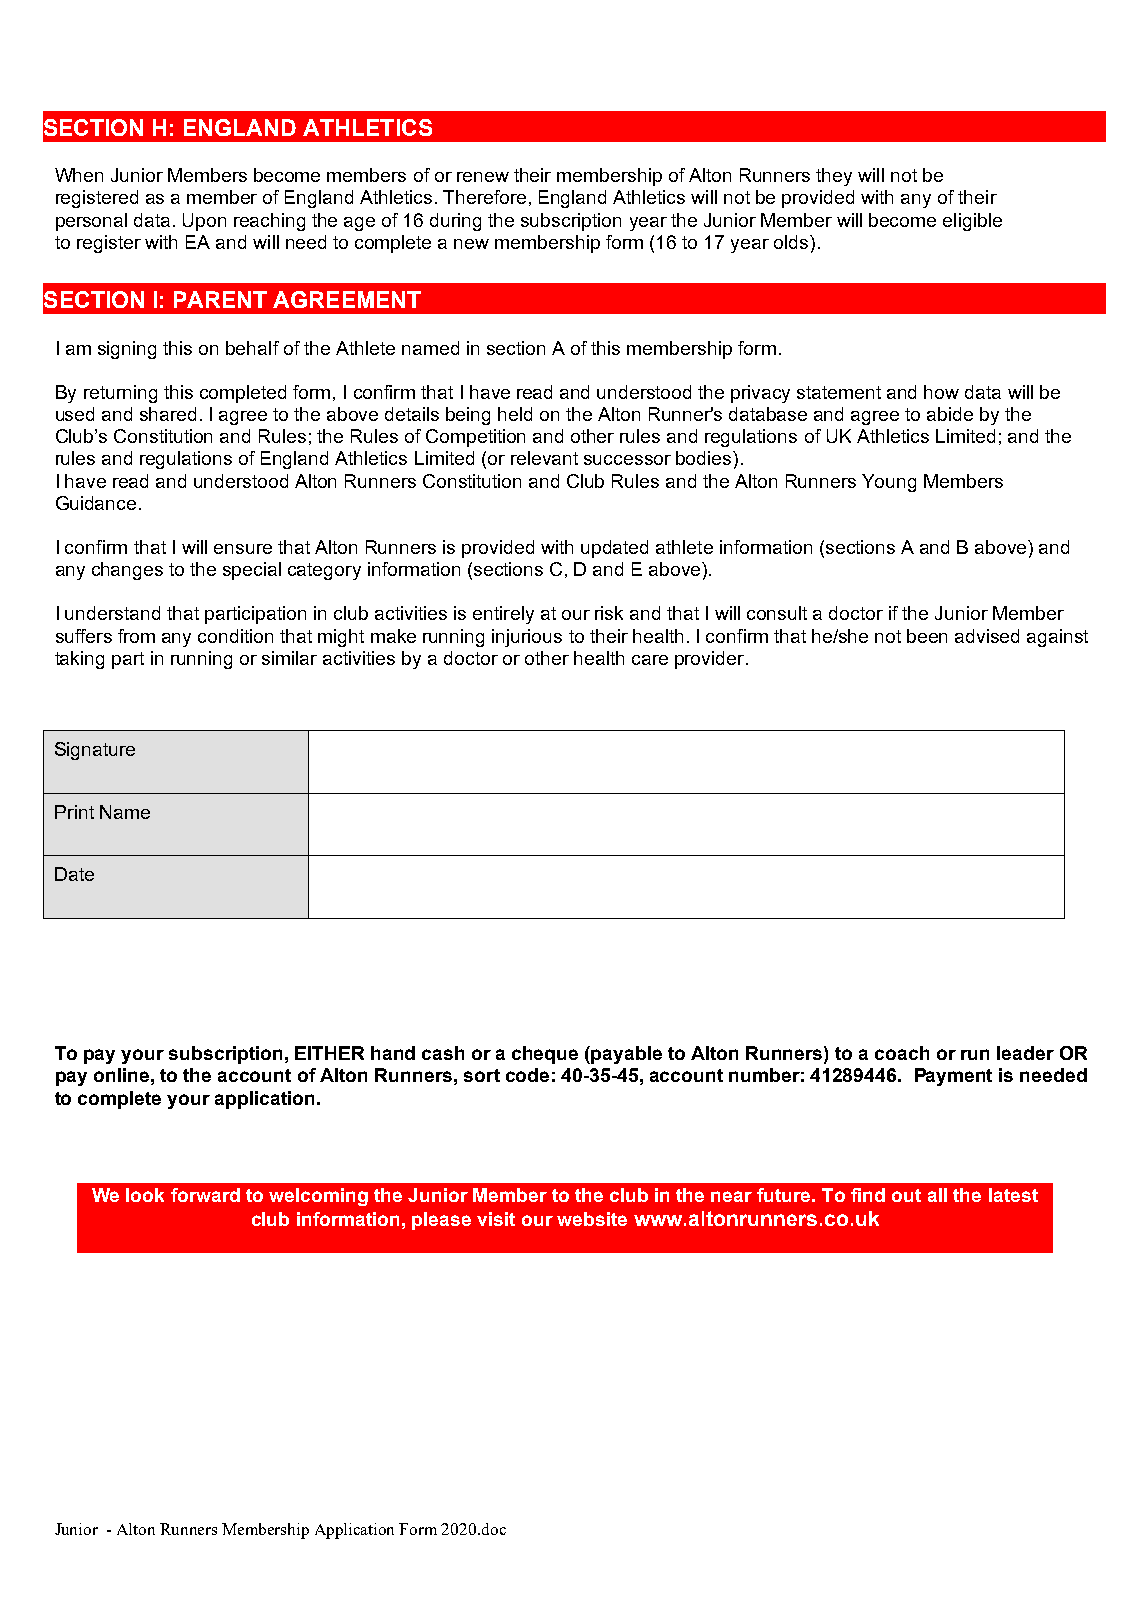 This screenshot has width=1146, height=1621. Describe the element at coordinates (592, 1219) in the screenshot. I see `website` at that location.
